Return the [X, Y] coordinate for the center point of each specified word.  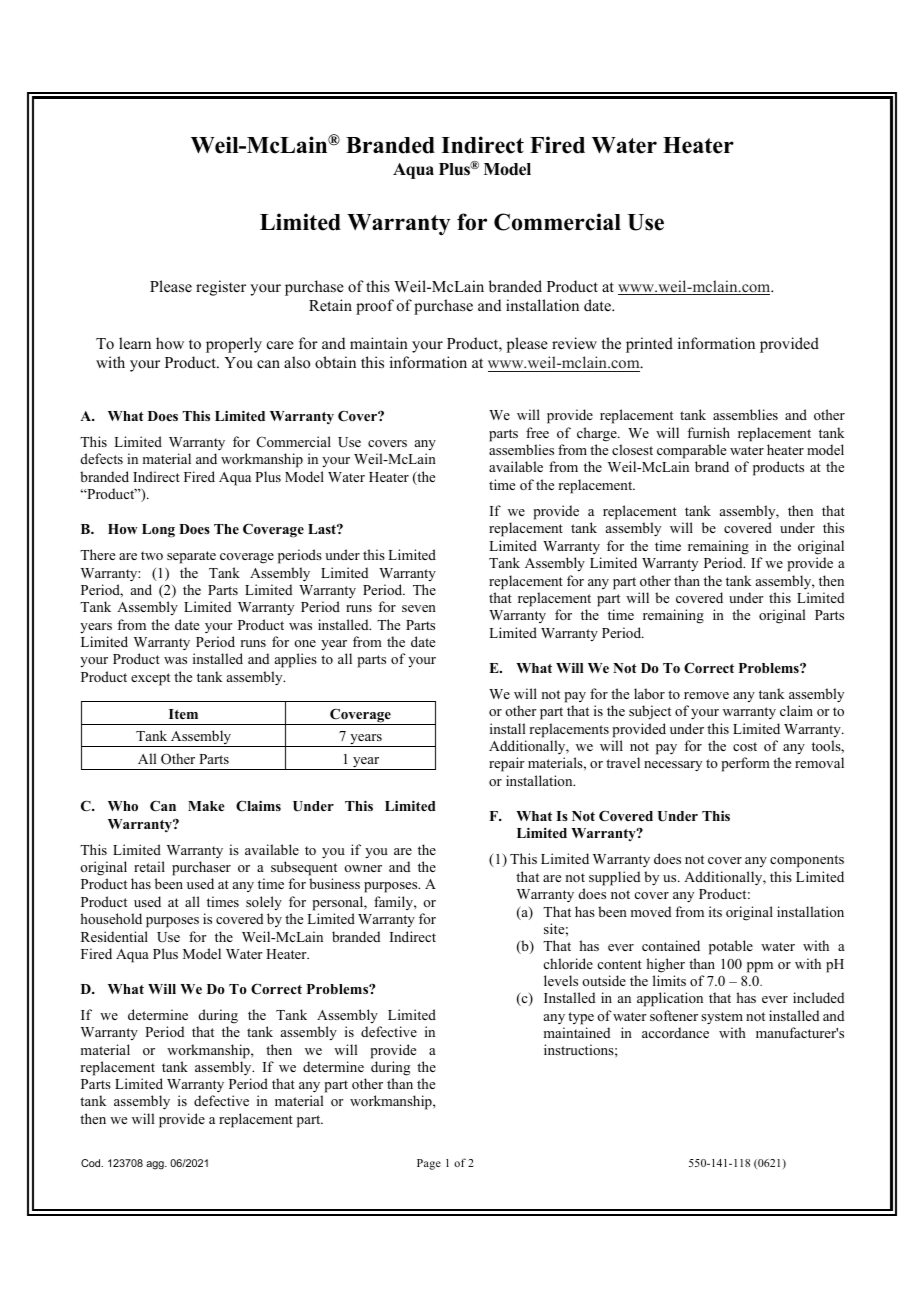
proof [375, 307]
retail [149, 866]
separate [191, 557]
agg [156, 1165]
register [221, 288]
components [807, 861]
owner [363, 868]
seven [419, 608]
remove [706, 695]
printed [649, 345]
